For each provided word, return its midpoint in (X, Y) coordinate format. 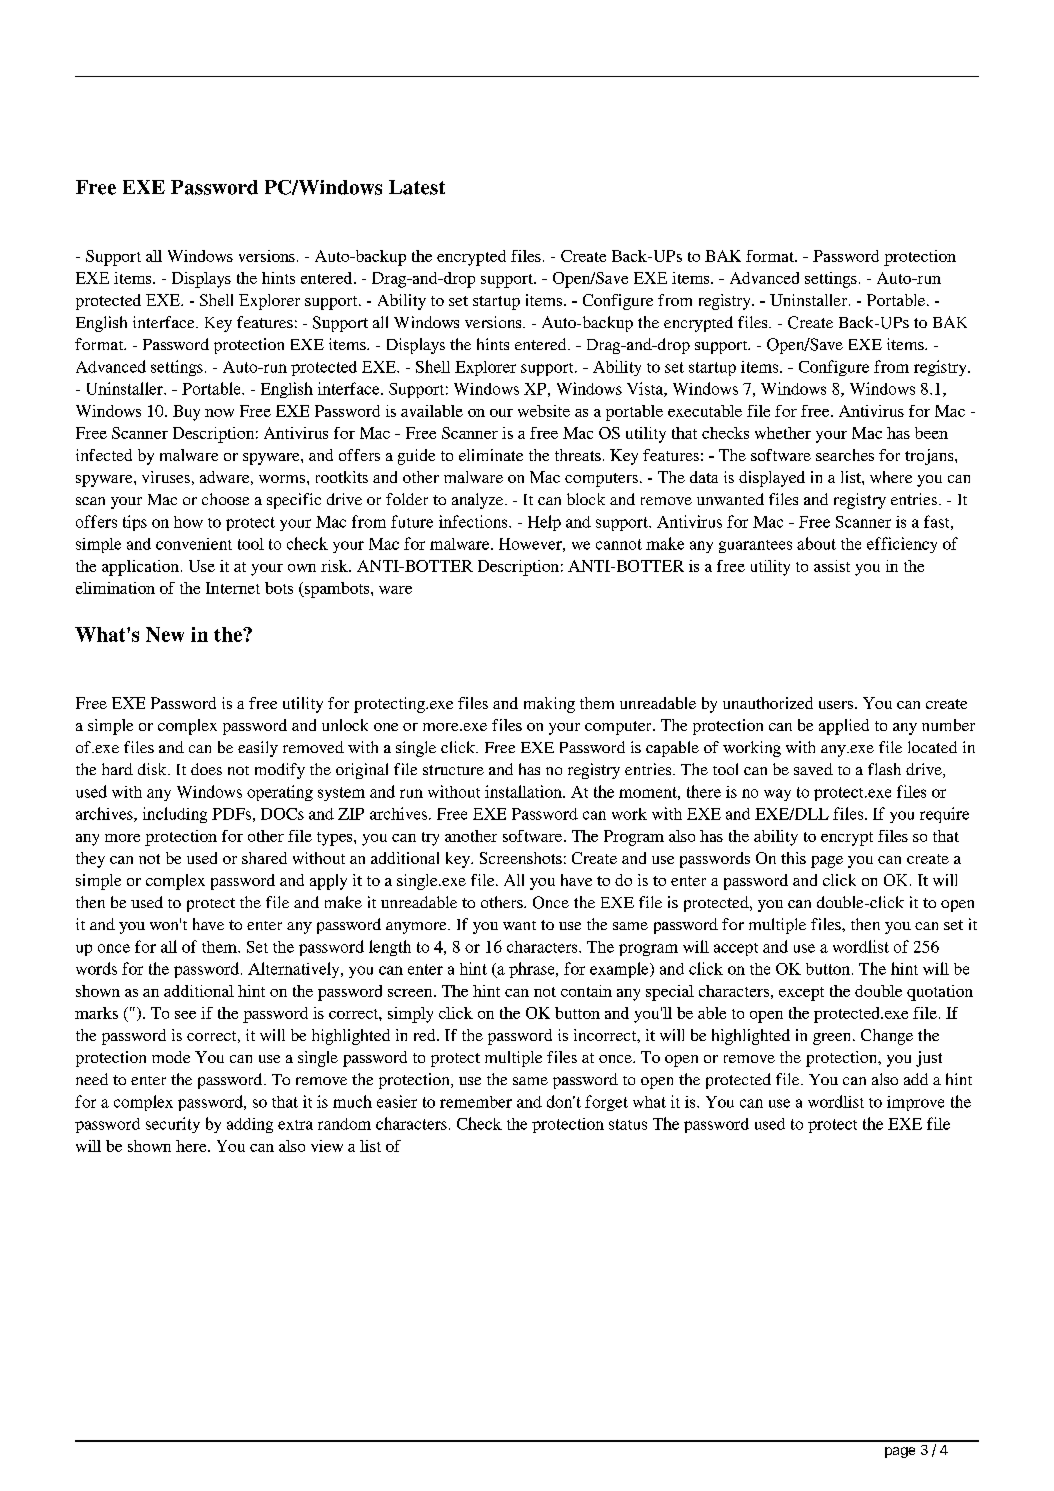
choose (225, 499)
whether (783, 433)
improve (915, 1103)
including (175, 815)
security (173, 1125)
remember (476, 1102)
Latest (417, 187)
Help (544, 523)
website (544, 411)
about (816, 543)
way (777, 795)
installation (524, 791)
